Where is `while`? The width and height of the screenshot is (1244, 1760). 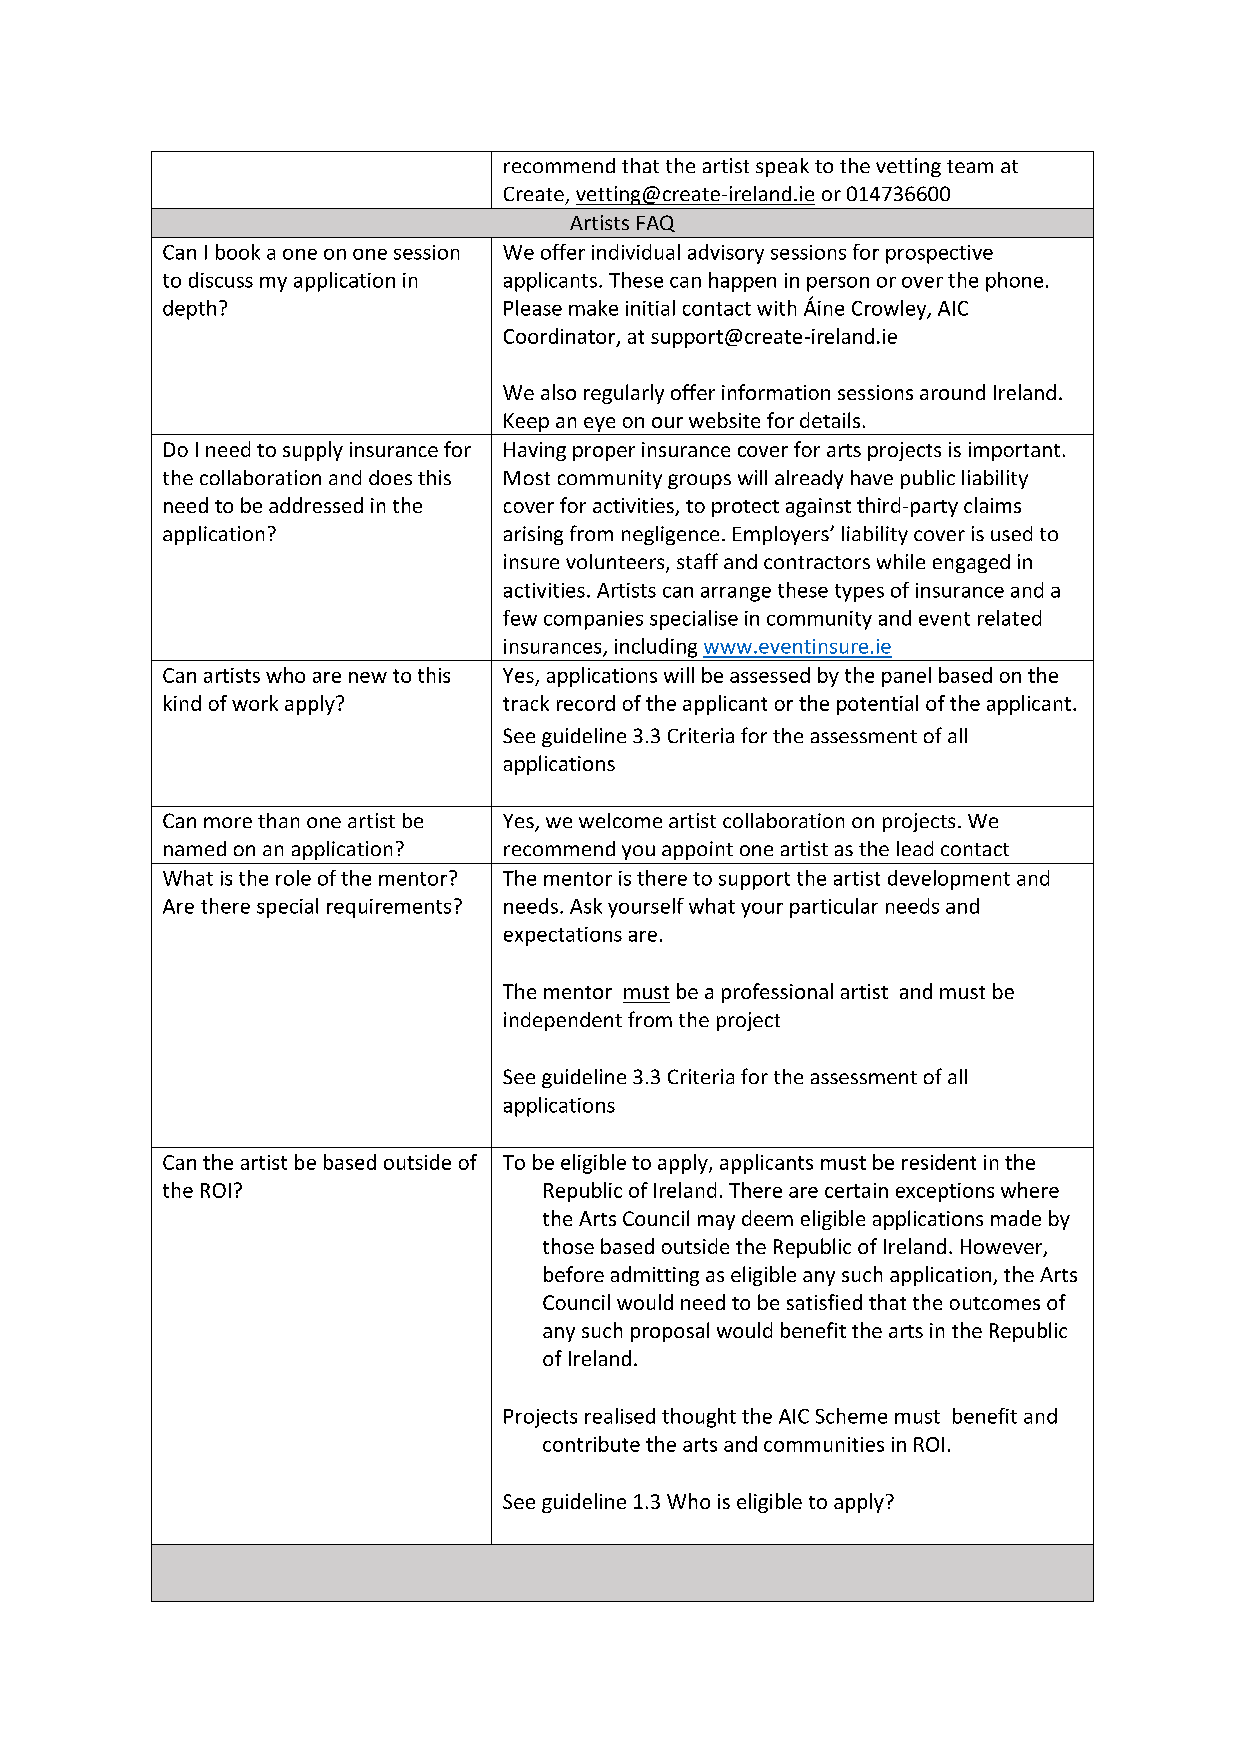
while is located at coordinates (901, 561).
